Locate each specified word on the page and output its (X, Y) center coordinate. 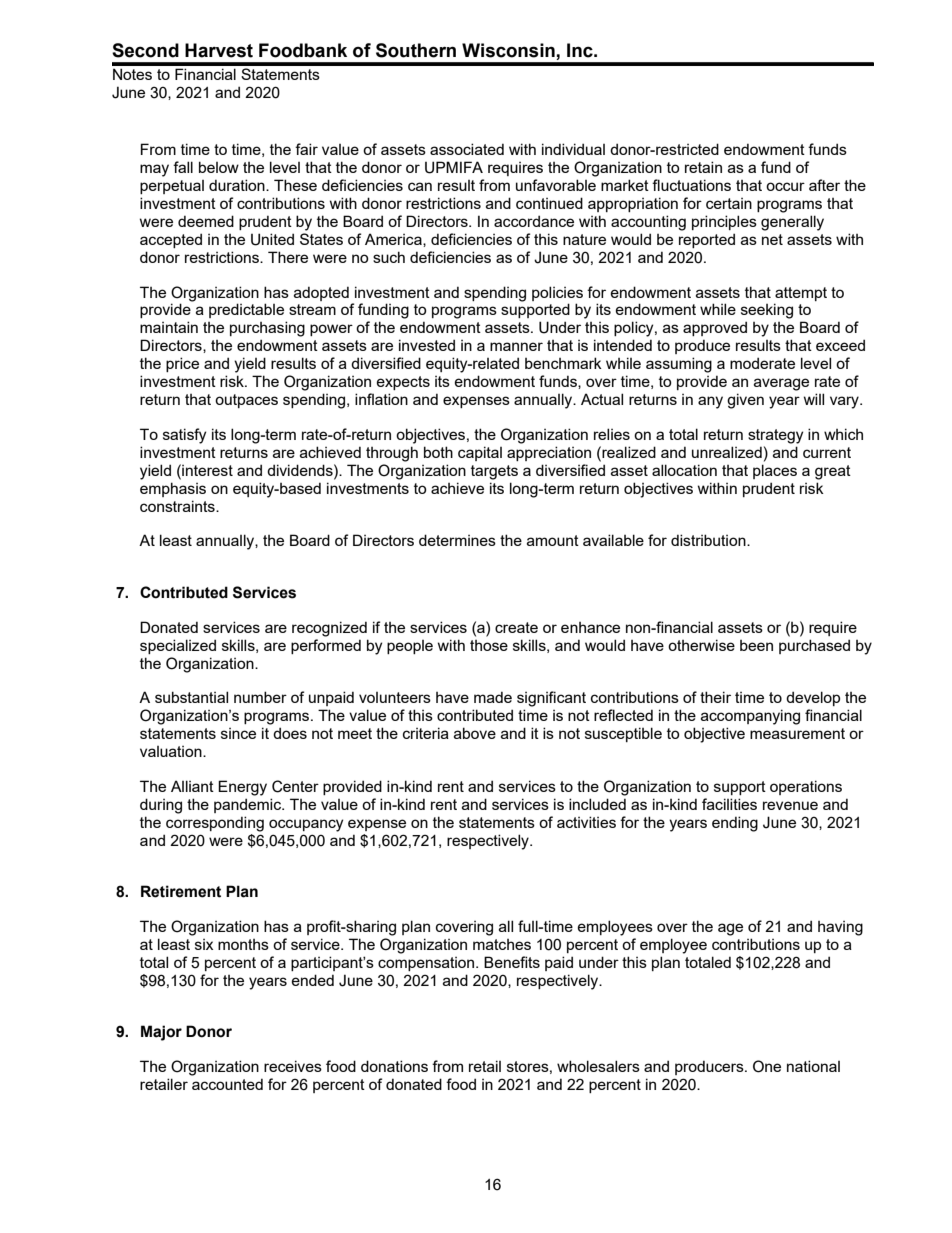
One (767, 1066)
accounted (227, 1084)
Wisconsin (508, 50)
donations (394, 1066)
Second (145, 50)
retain (703, 167)
